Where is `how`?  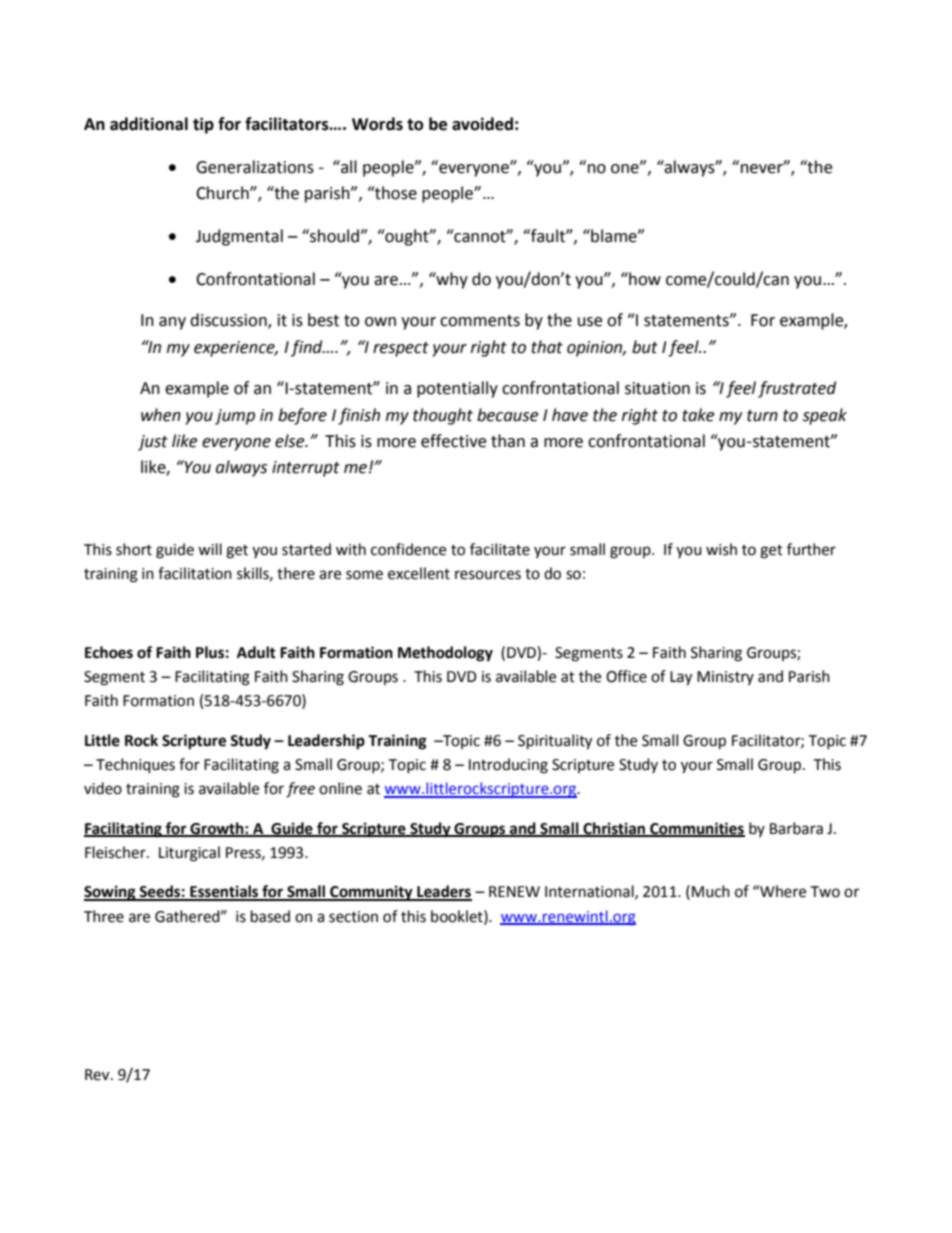
how is located at coordinates (644, 279).
